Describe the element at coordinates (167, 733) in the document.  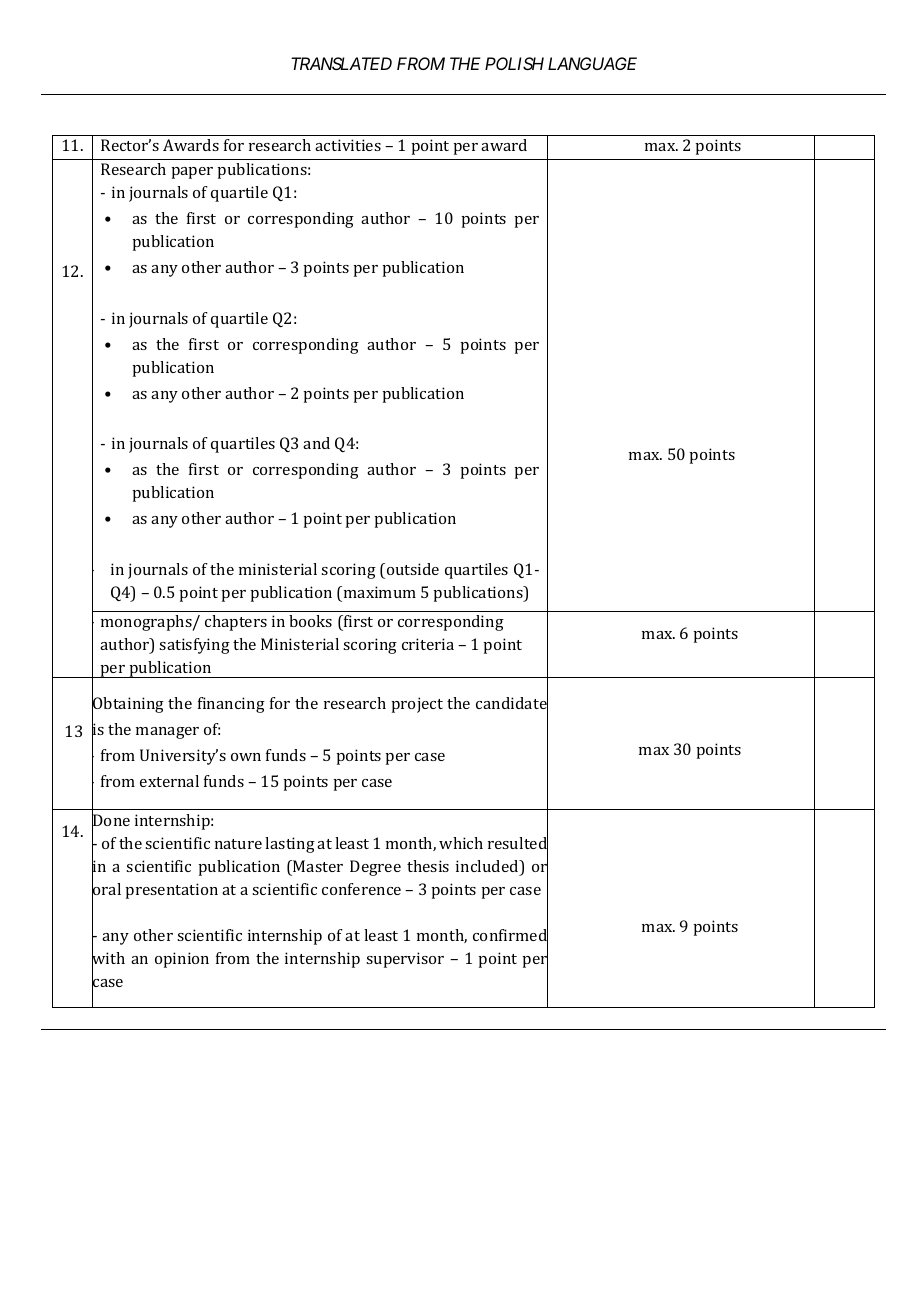
I see `manager` at that location.
